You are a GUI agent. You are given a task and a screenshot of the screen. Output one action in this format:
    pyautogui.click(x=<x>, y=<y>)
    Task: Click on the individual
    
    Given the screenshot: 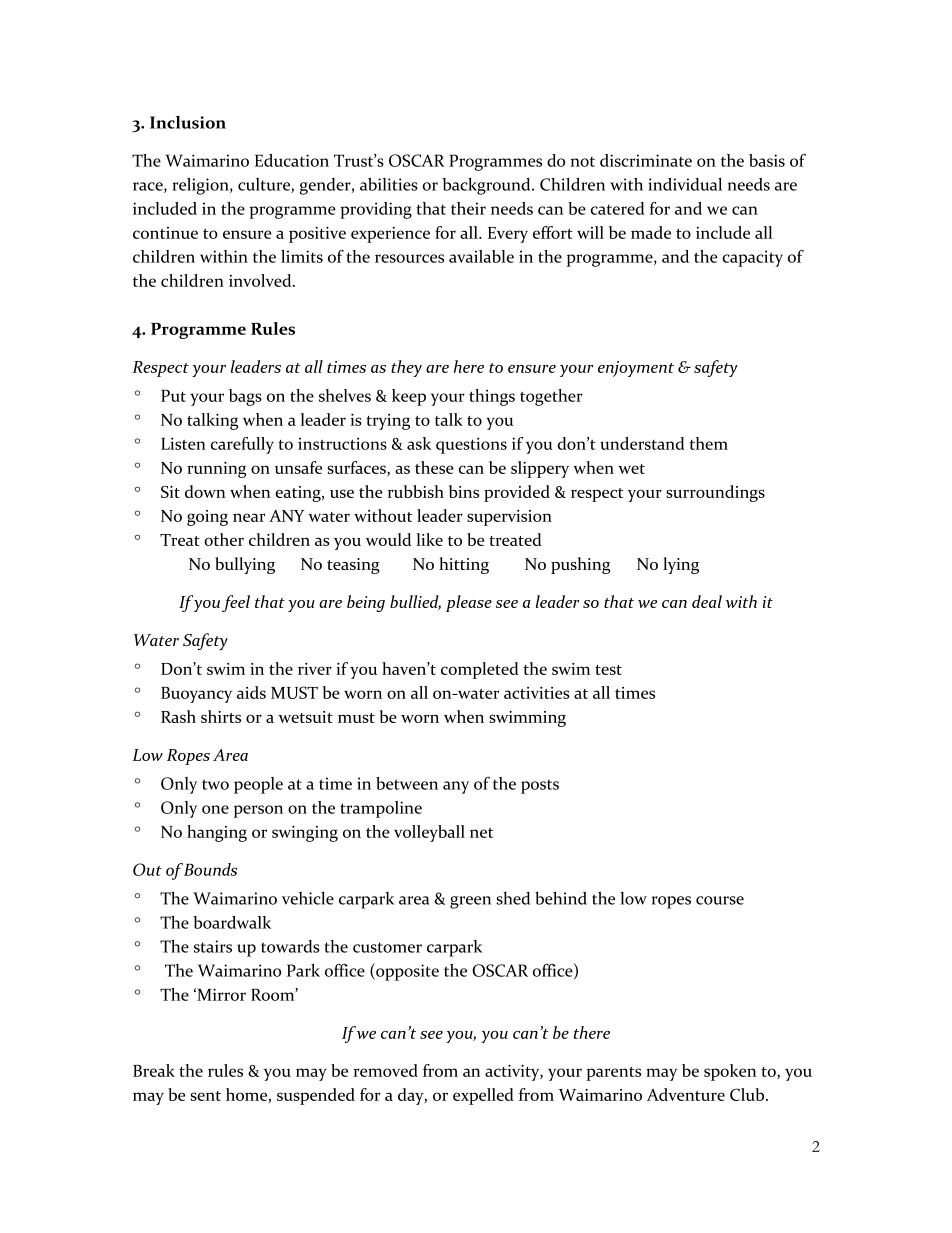 What is the action you would take?
    pyautogui.click(x=685, y=184)
